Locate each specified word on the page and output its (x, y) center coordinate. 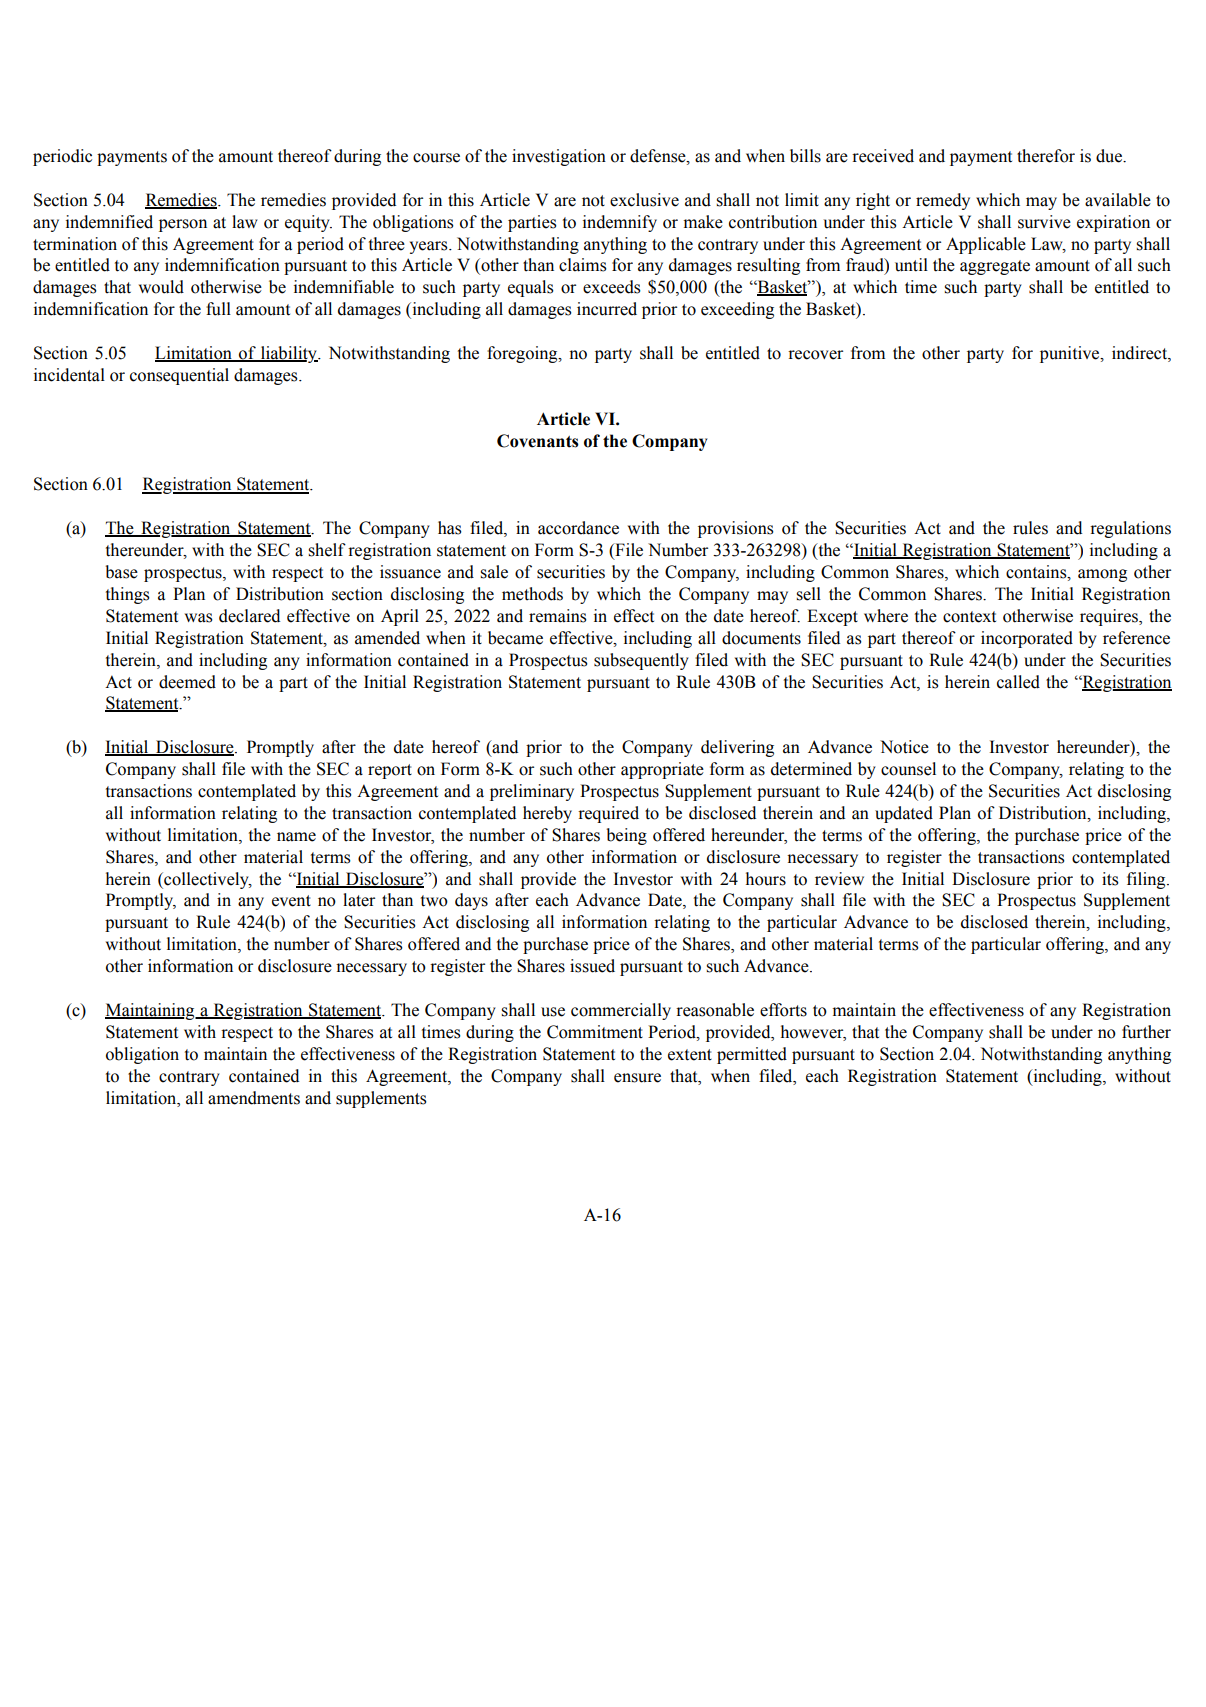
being (627, 836)
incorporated (1027, 639)
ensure (637, 1078)
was (199, 618)
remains (558, 616)
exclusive (644, 200)
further (1146, 1032)
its (1110, 879)
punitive (1071, 354)
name (296, 837)
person (183, 225)
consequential (179, 376)
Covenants (538, 441)
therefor (1046, 156)
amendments (254, 1098)
